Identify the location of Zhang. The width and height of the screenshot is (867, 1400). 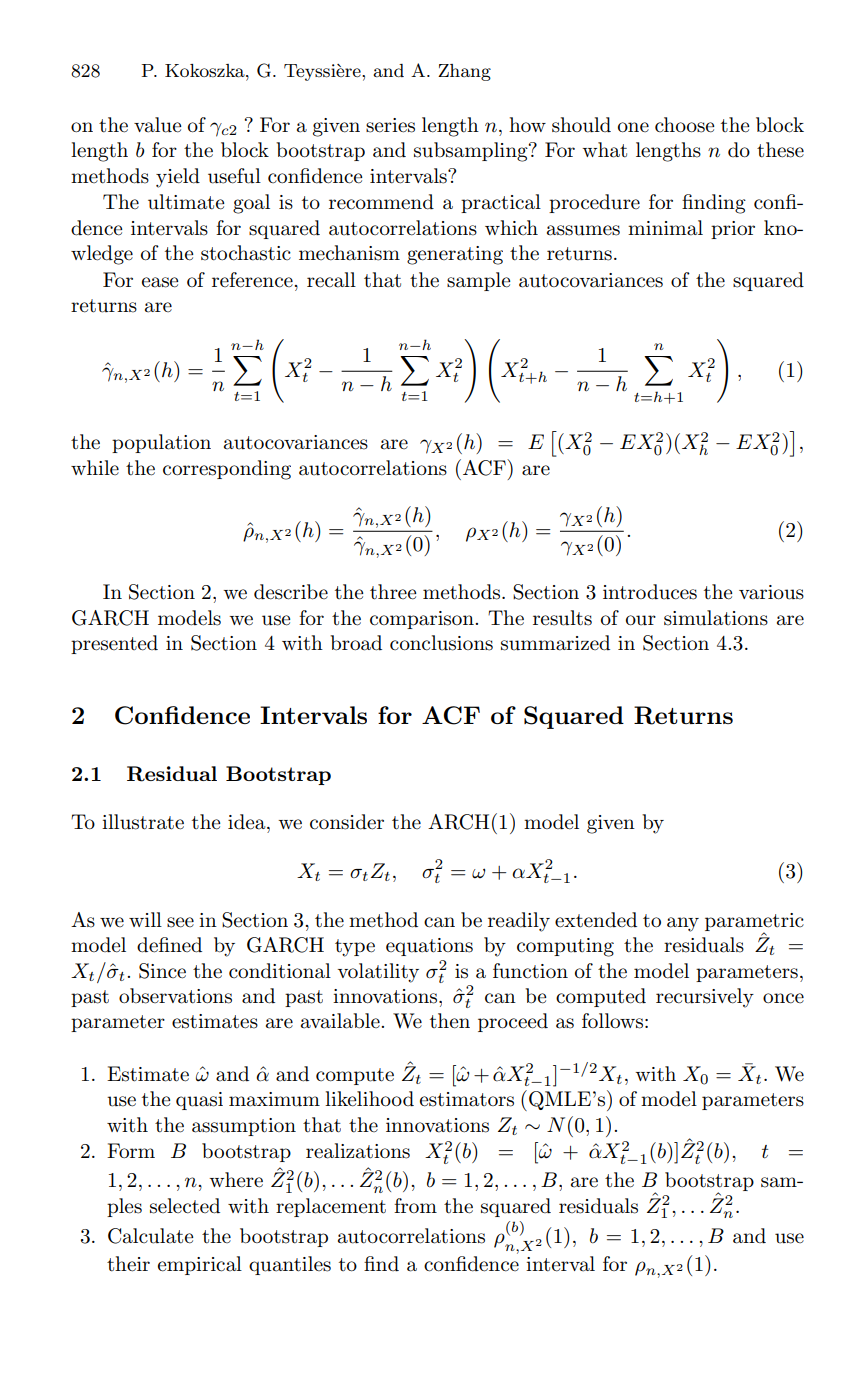
(464, 72).
